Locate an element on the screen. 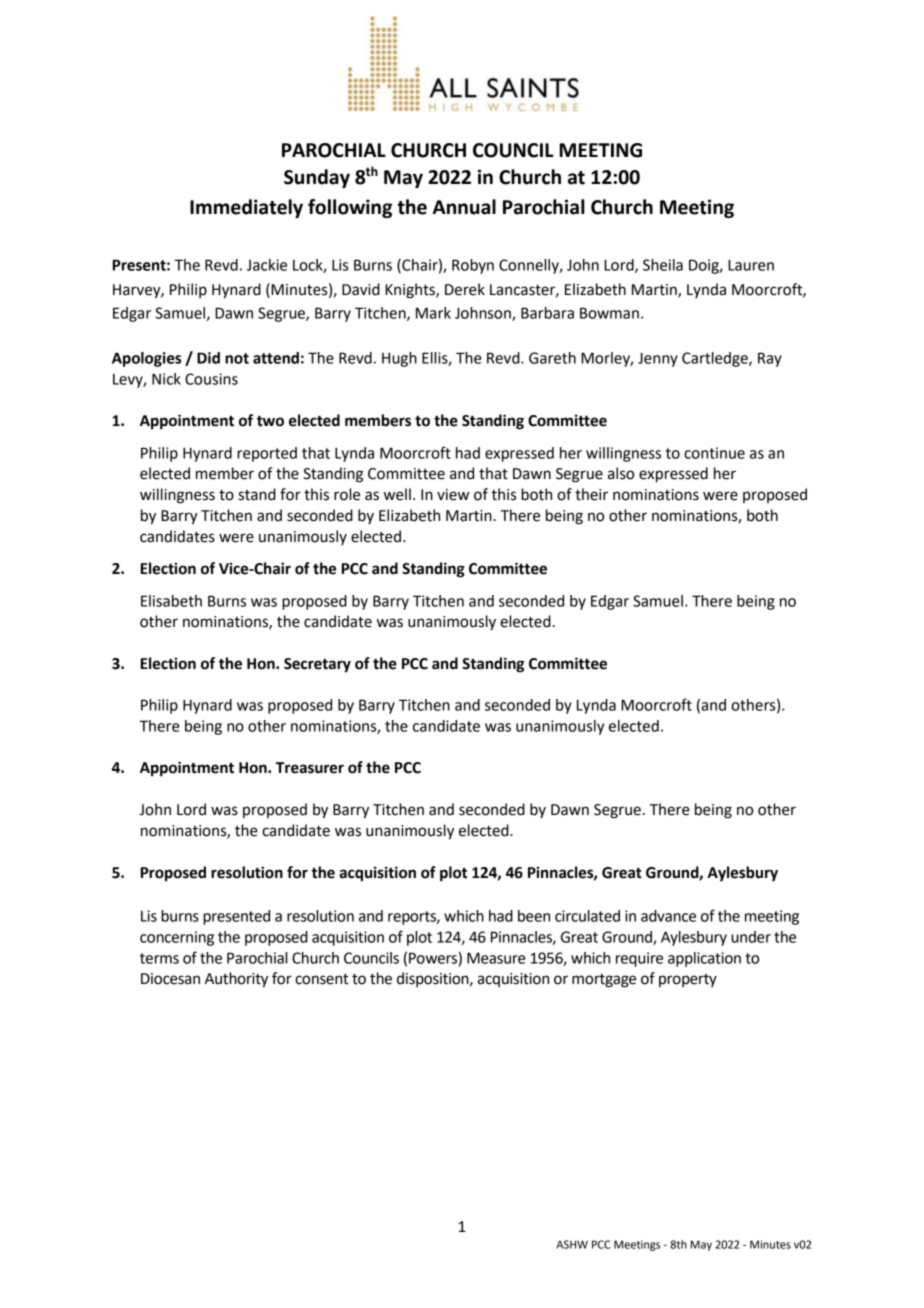 The image size is (924, 1308). Treasurer is located at coordinates (310, 768).
